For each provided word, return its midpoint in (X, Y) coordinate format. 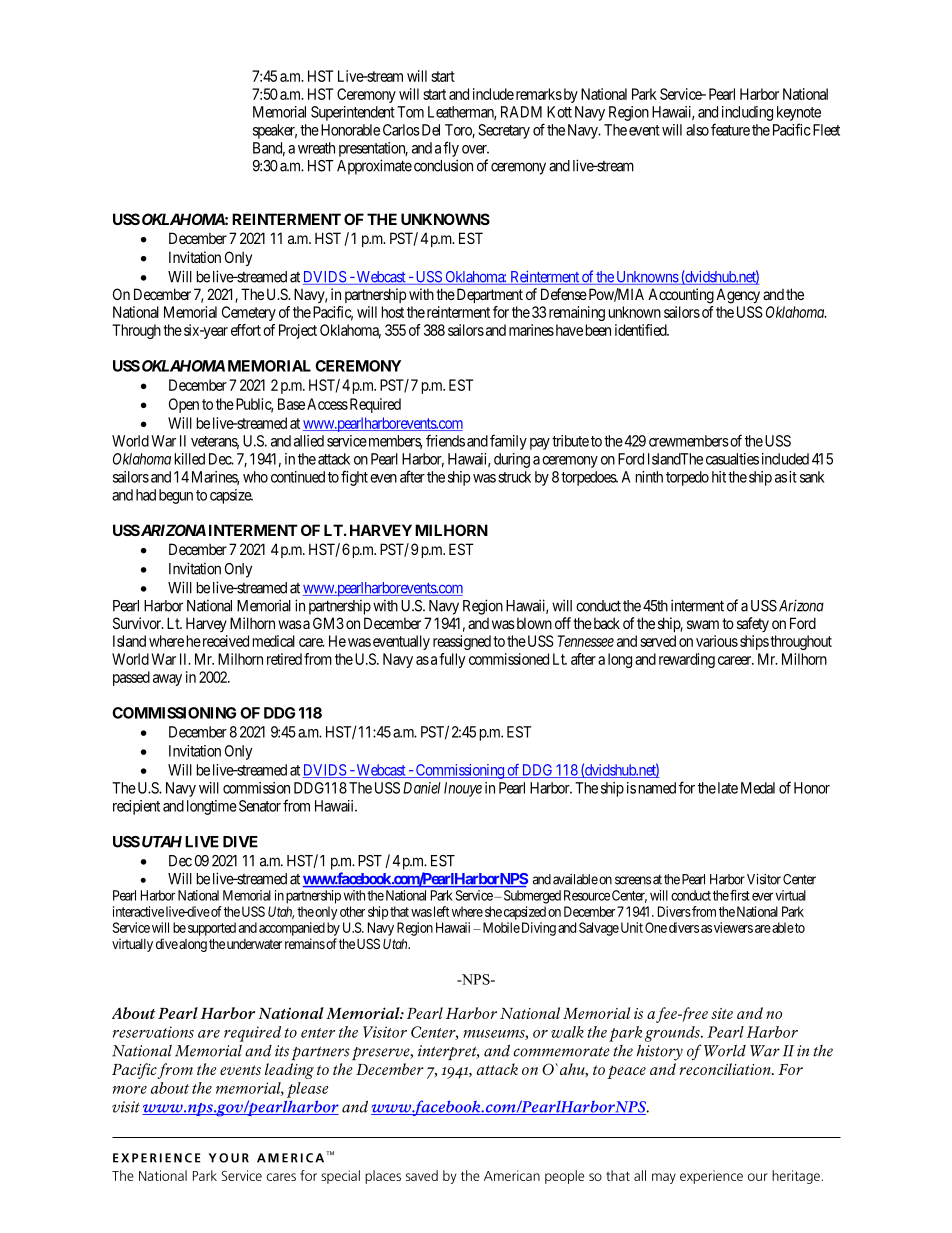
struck (514, 477)
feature (730, 129)
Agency (738, 296)
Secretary (504, 131)
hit (719, 477)
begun (176, 496)
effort (246, 330)
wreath (316, 148)
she (493, 911)
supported (212, 929)
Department (490, 295)
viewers (733, 927)
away (167, 680)
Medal (758, 788)
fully (452, 660)
